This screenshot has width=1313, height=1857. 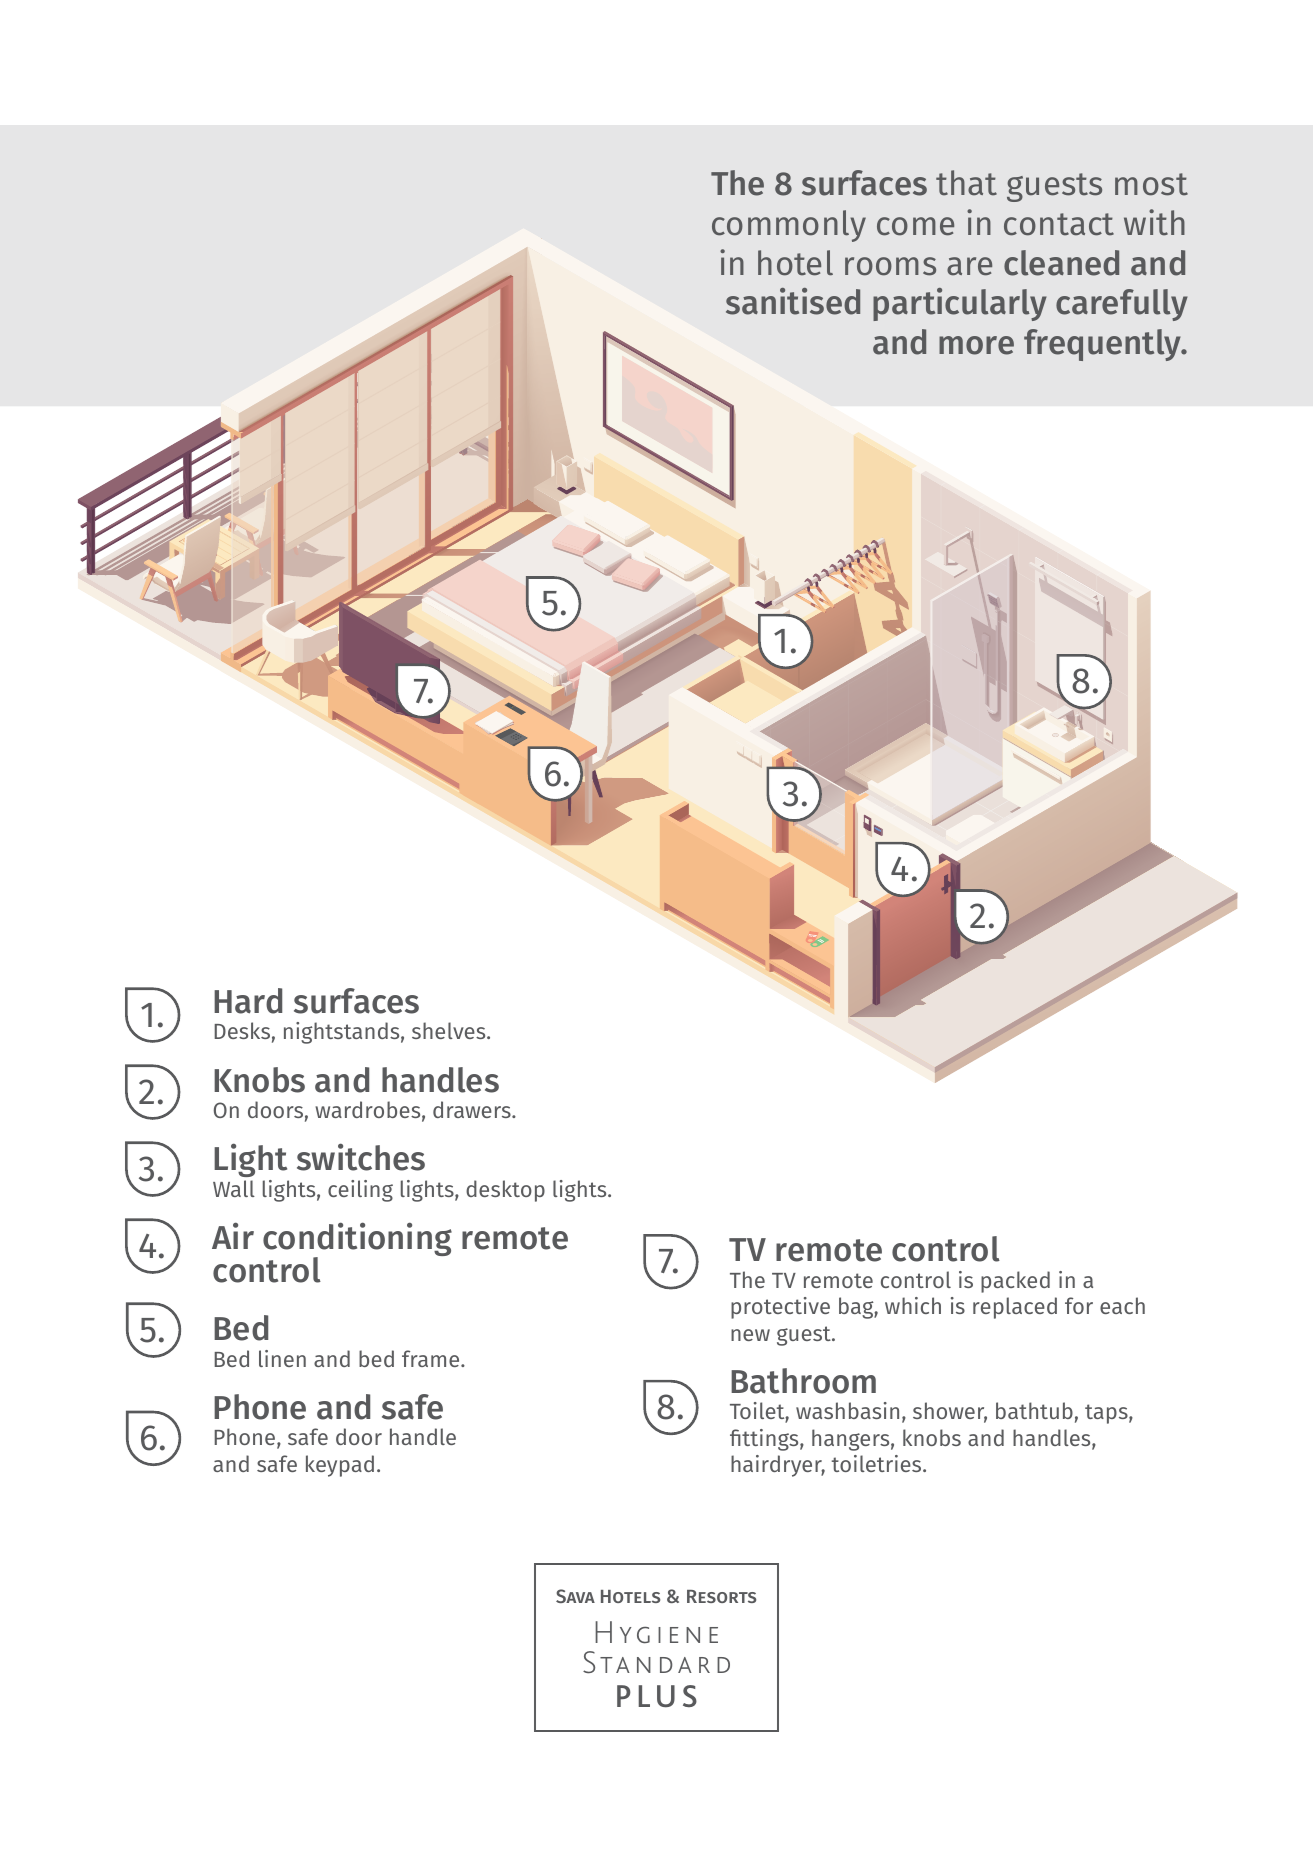 I want to click on desktop, so click(x=505, y=1191).
